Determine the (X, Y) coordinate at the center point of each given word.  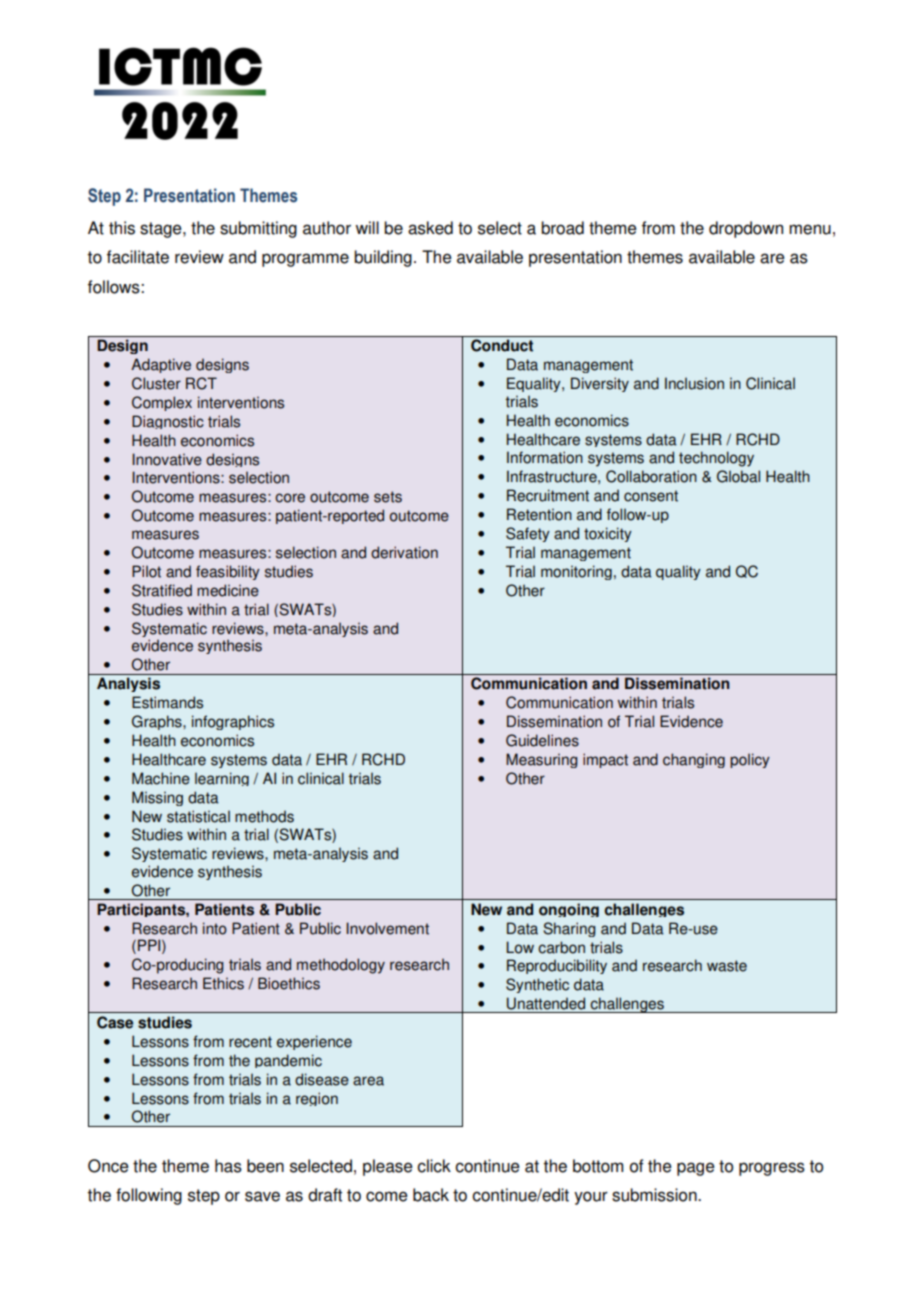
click (434, 1166)
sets (388, 497)
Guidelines (542, 740)
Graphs (158, 722)
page (696, 1169)
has (228, 1166)
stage (162, 230)
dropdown (746, 229)
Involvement (387, 928)
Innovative (167, 459)
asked (430, 228)
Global (738, 476)
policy (750, 760)
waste (727, 966)
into (215, 928)
